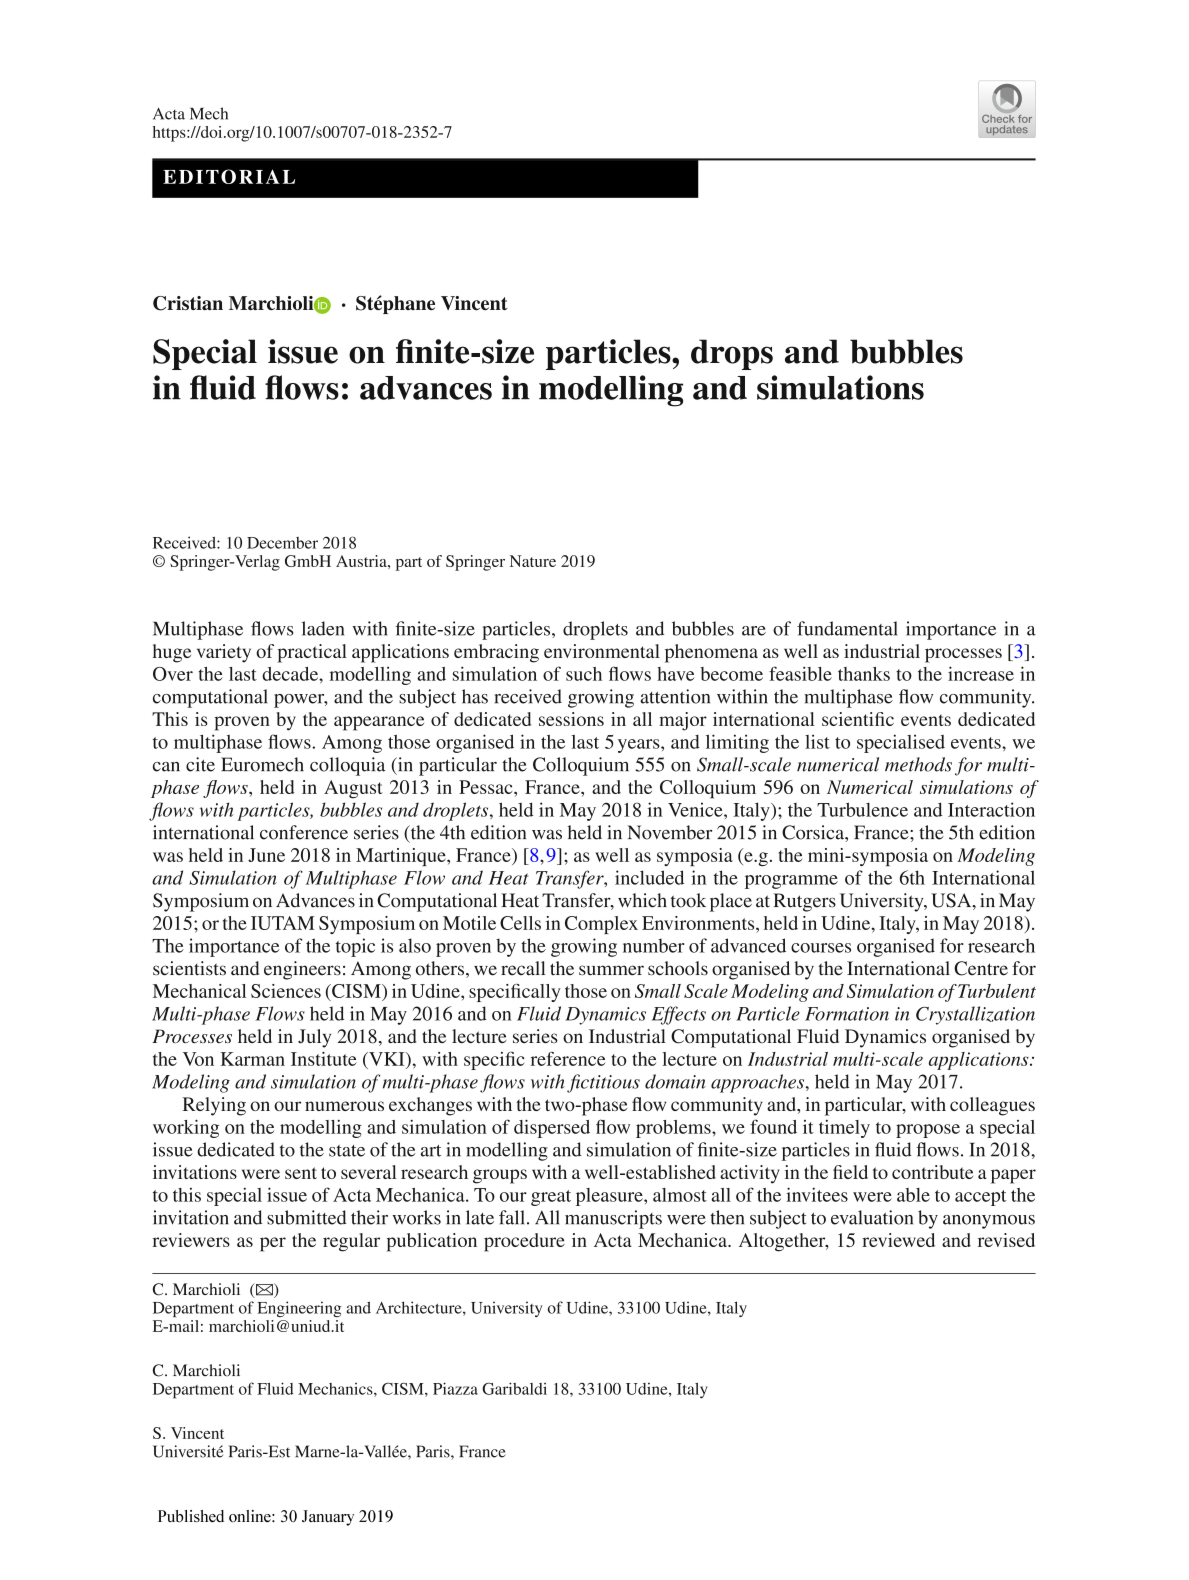  Describe the element at coordinates (299, 1309) in the page. I see `Engineering` at that location.
